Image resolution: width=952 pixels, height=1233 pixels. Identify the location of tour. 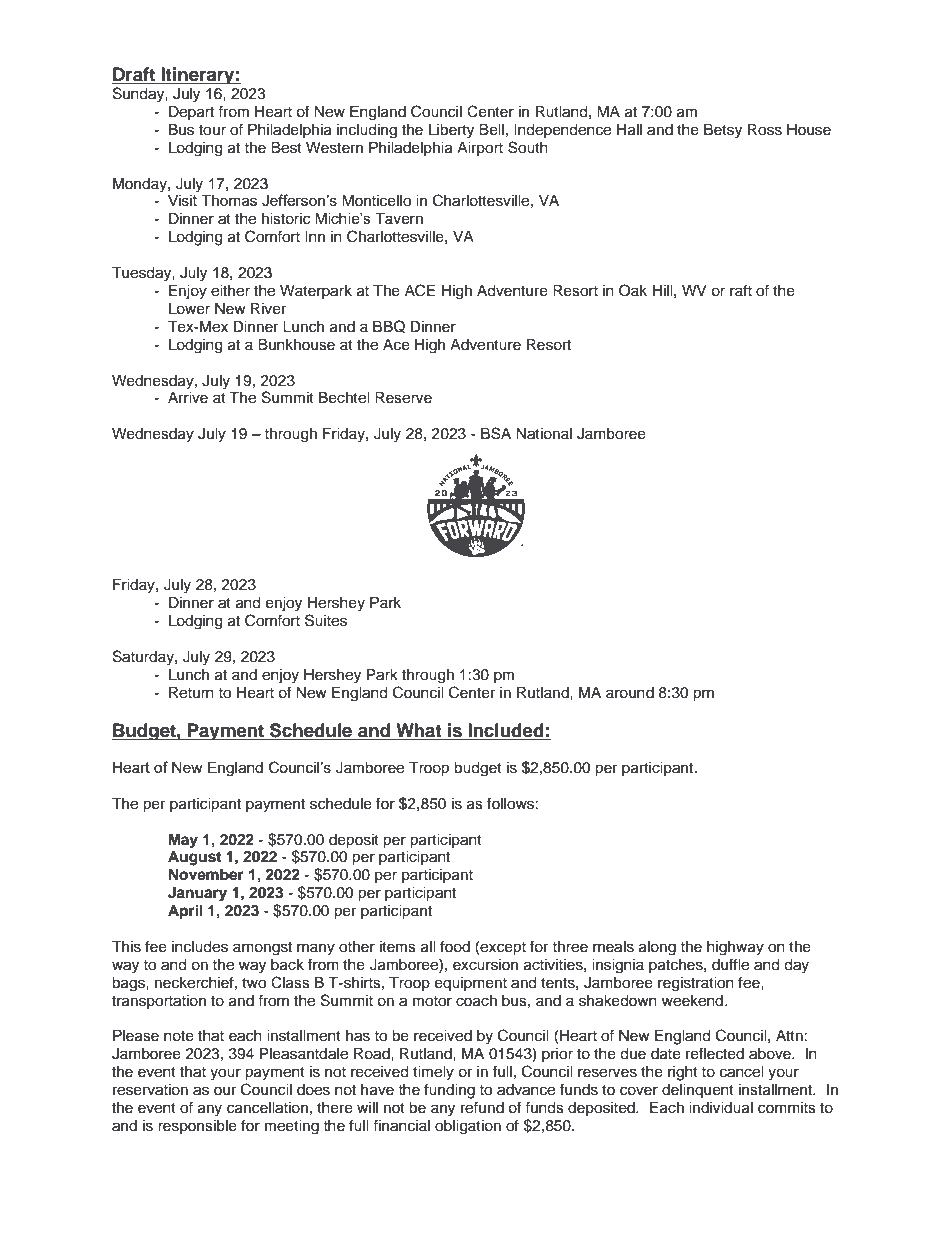
(212, 130).
